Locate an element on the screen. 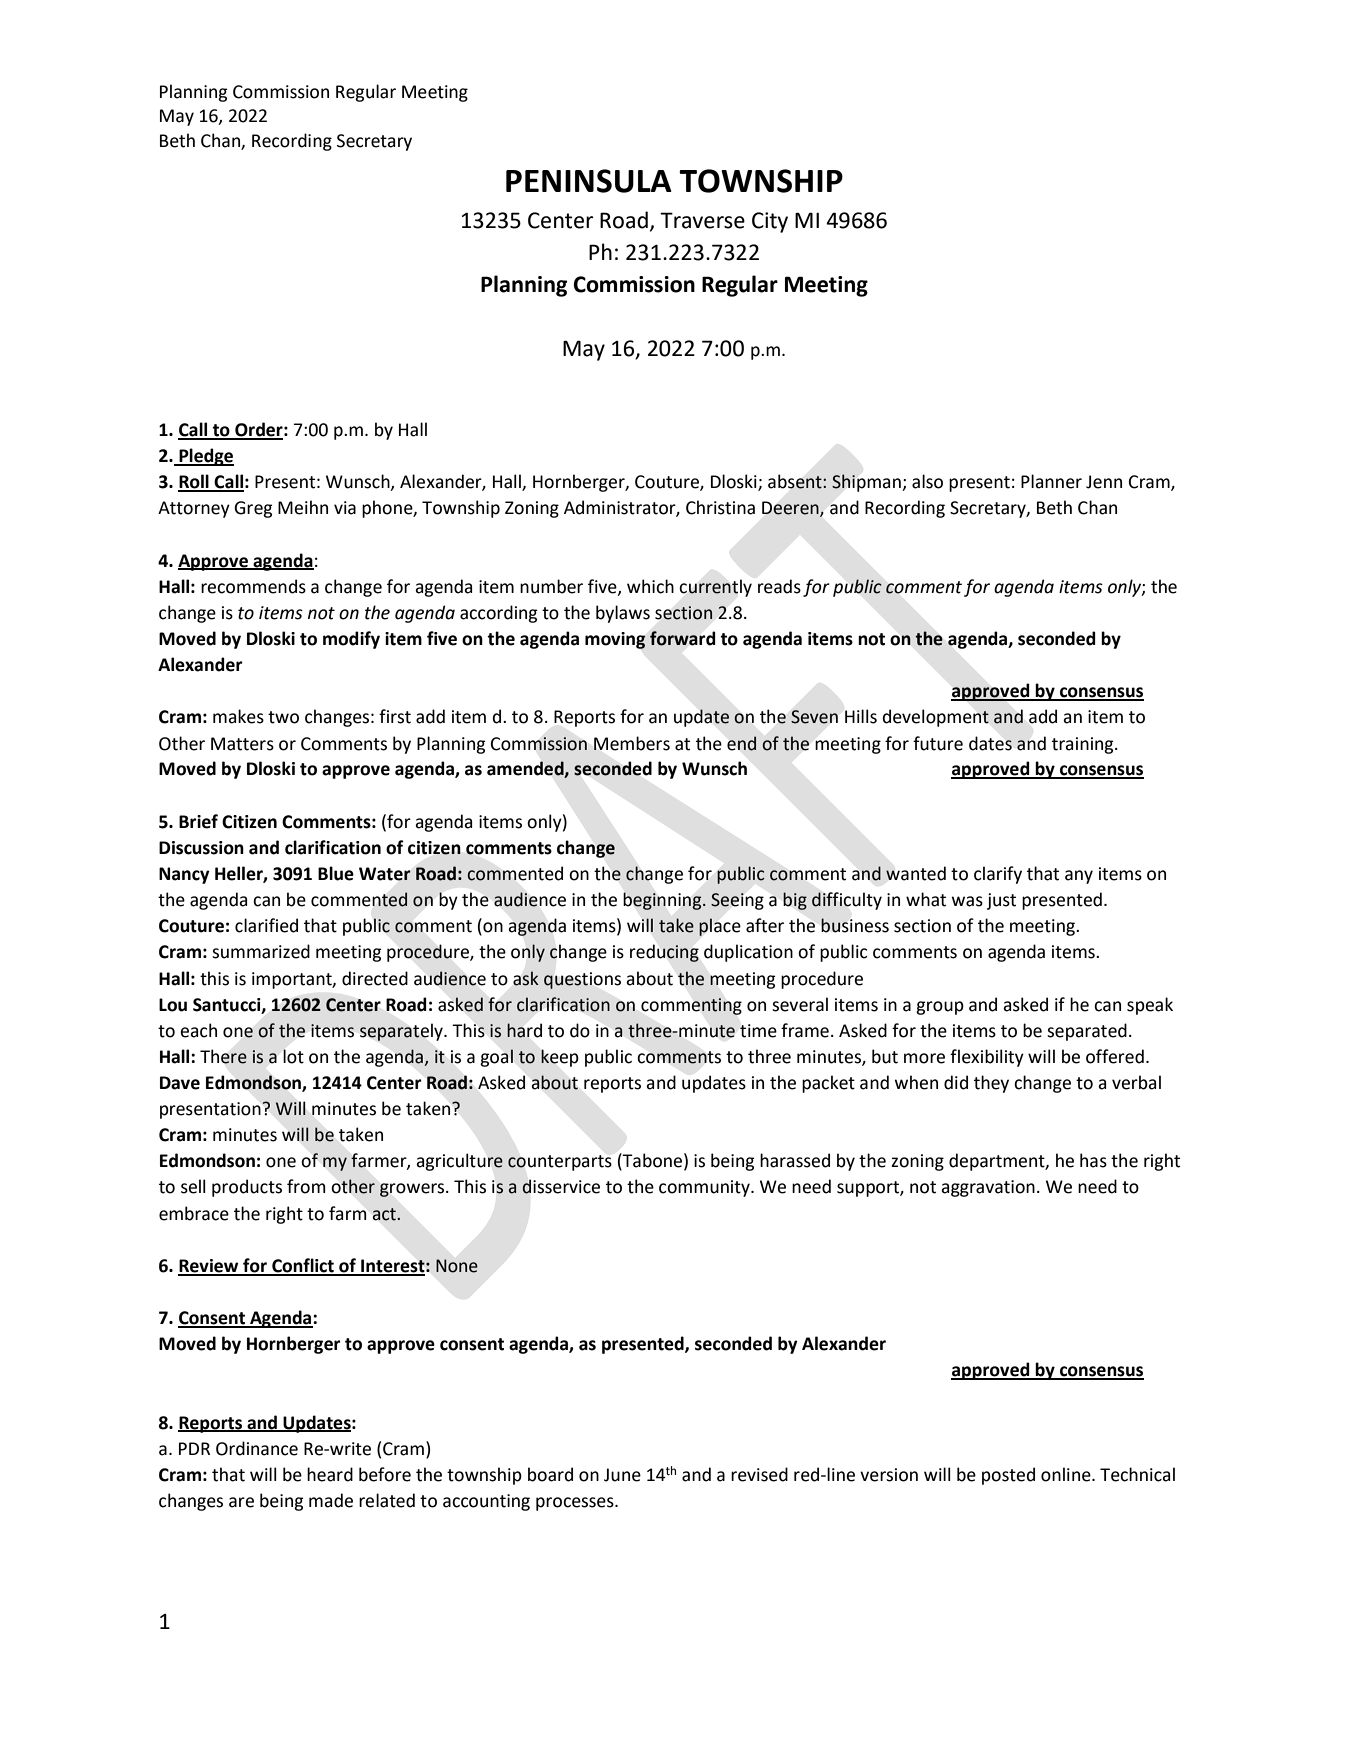 Image resolution: width=1348 pixels, height=1745 pixels. Blue is located at coordinates (336, 873).
